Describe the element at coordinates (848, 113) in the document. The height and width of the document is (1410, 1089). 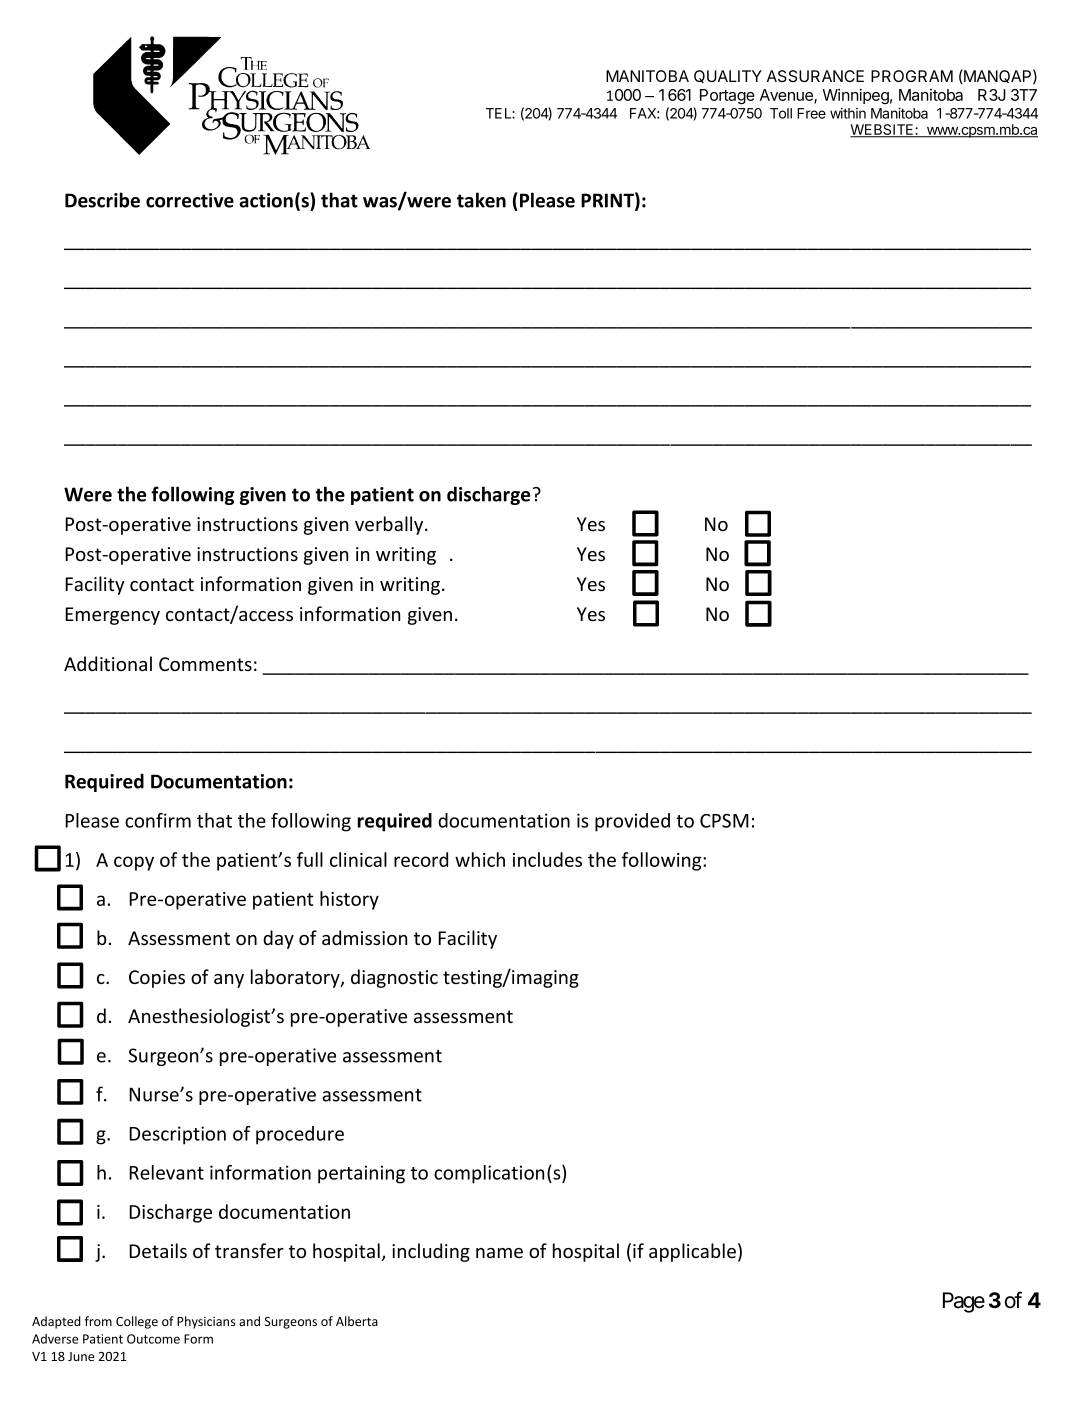
I see `within` at that location.
